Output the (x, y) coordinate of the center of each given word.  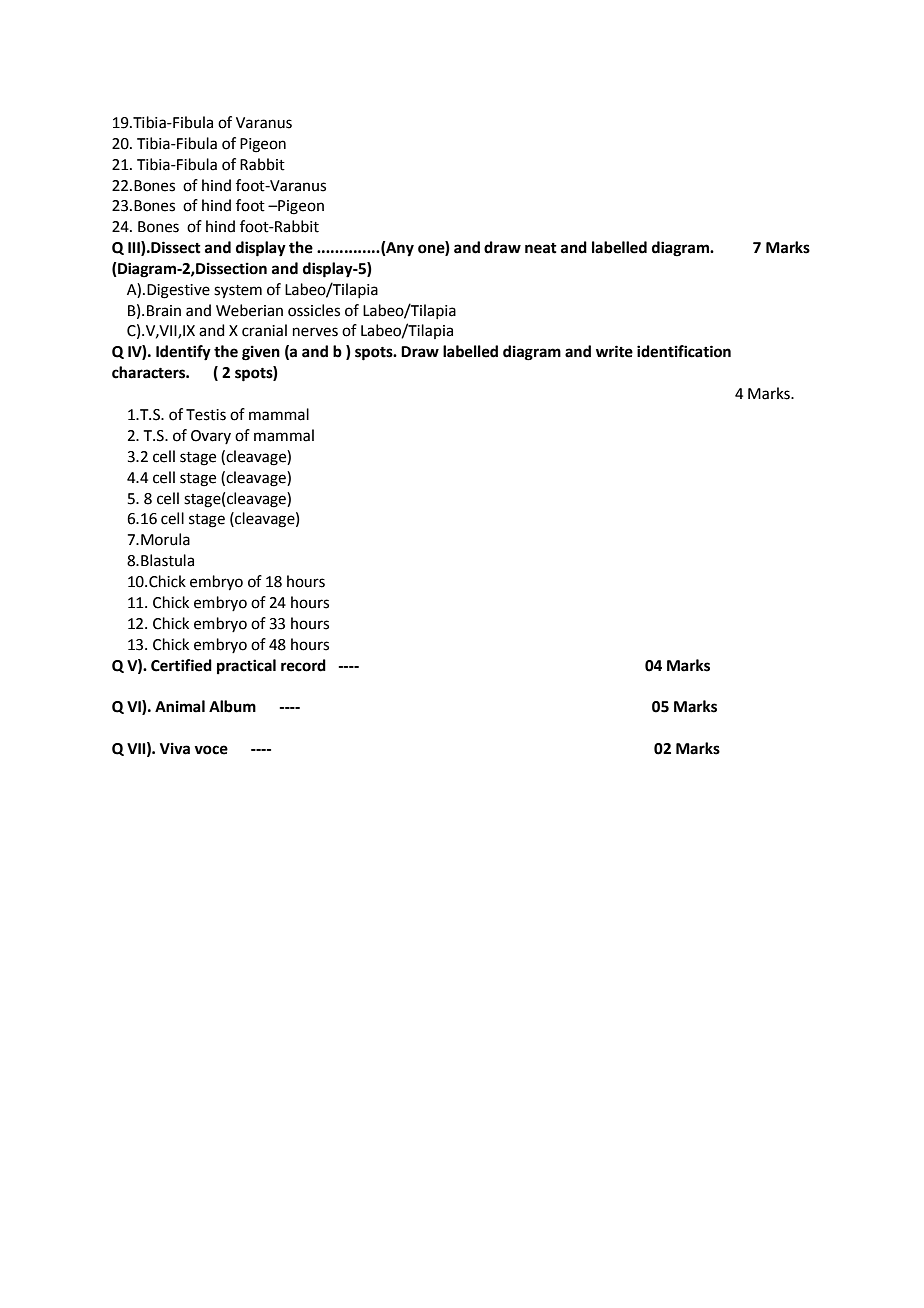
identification (684, 351)
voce (211, 750)
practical (246, 667)
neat (541, 248)
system (238, 292)
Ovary (211, 437)
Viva (175, 748)
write (614, 351)
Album (232, 706)
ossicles (314, 310)
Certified (181, 665)
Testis (206, 415)
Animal (180, 706)
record (303, 665)
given (261, 353)
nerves (315, 332)
